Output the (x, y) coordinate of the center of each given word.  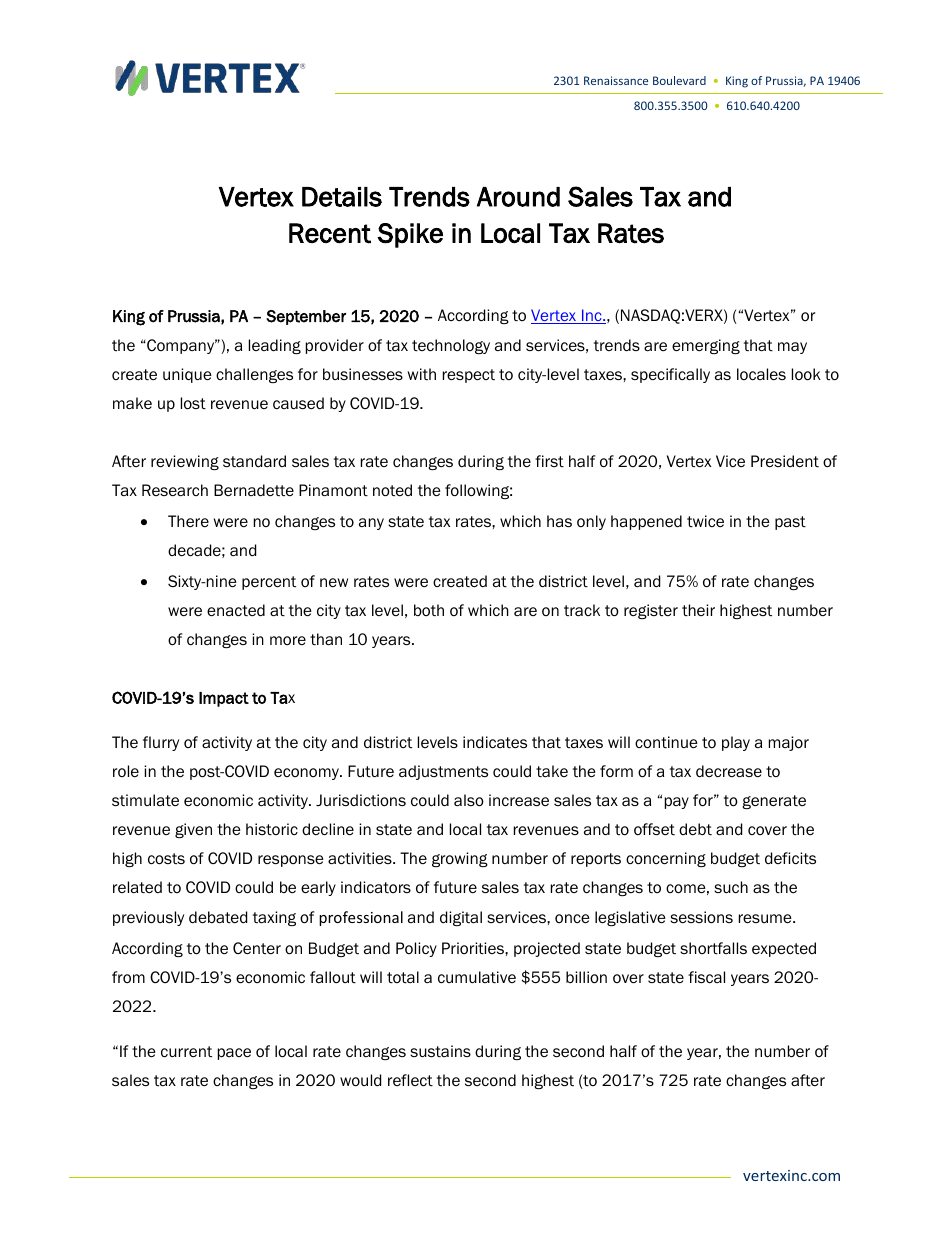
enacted (236, 610)
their (698, 610)
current (186, 1051)
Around (518, 197)
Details (342, 197)
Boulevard (679, 80)
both (429, 610)
